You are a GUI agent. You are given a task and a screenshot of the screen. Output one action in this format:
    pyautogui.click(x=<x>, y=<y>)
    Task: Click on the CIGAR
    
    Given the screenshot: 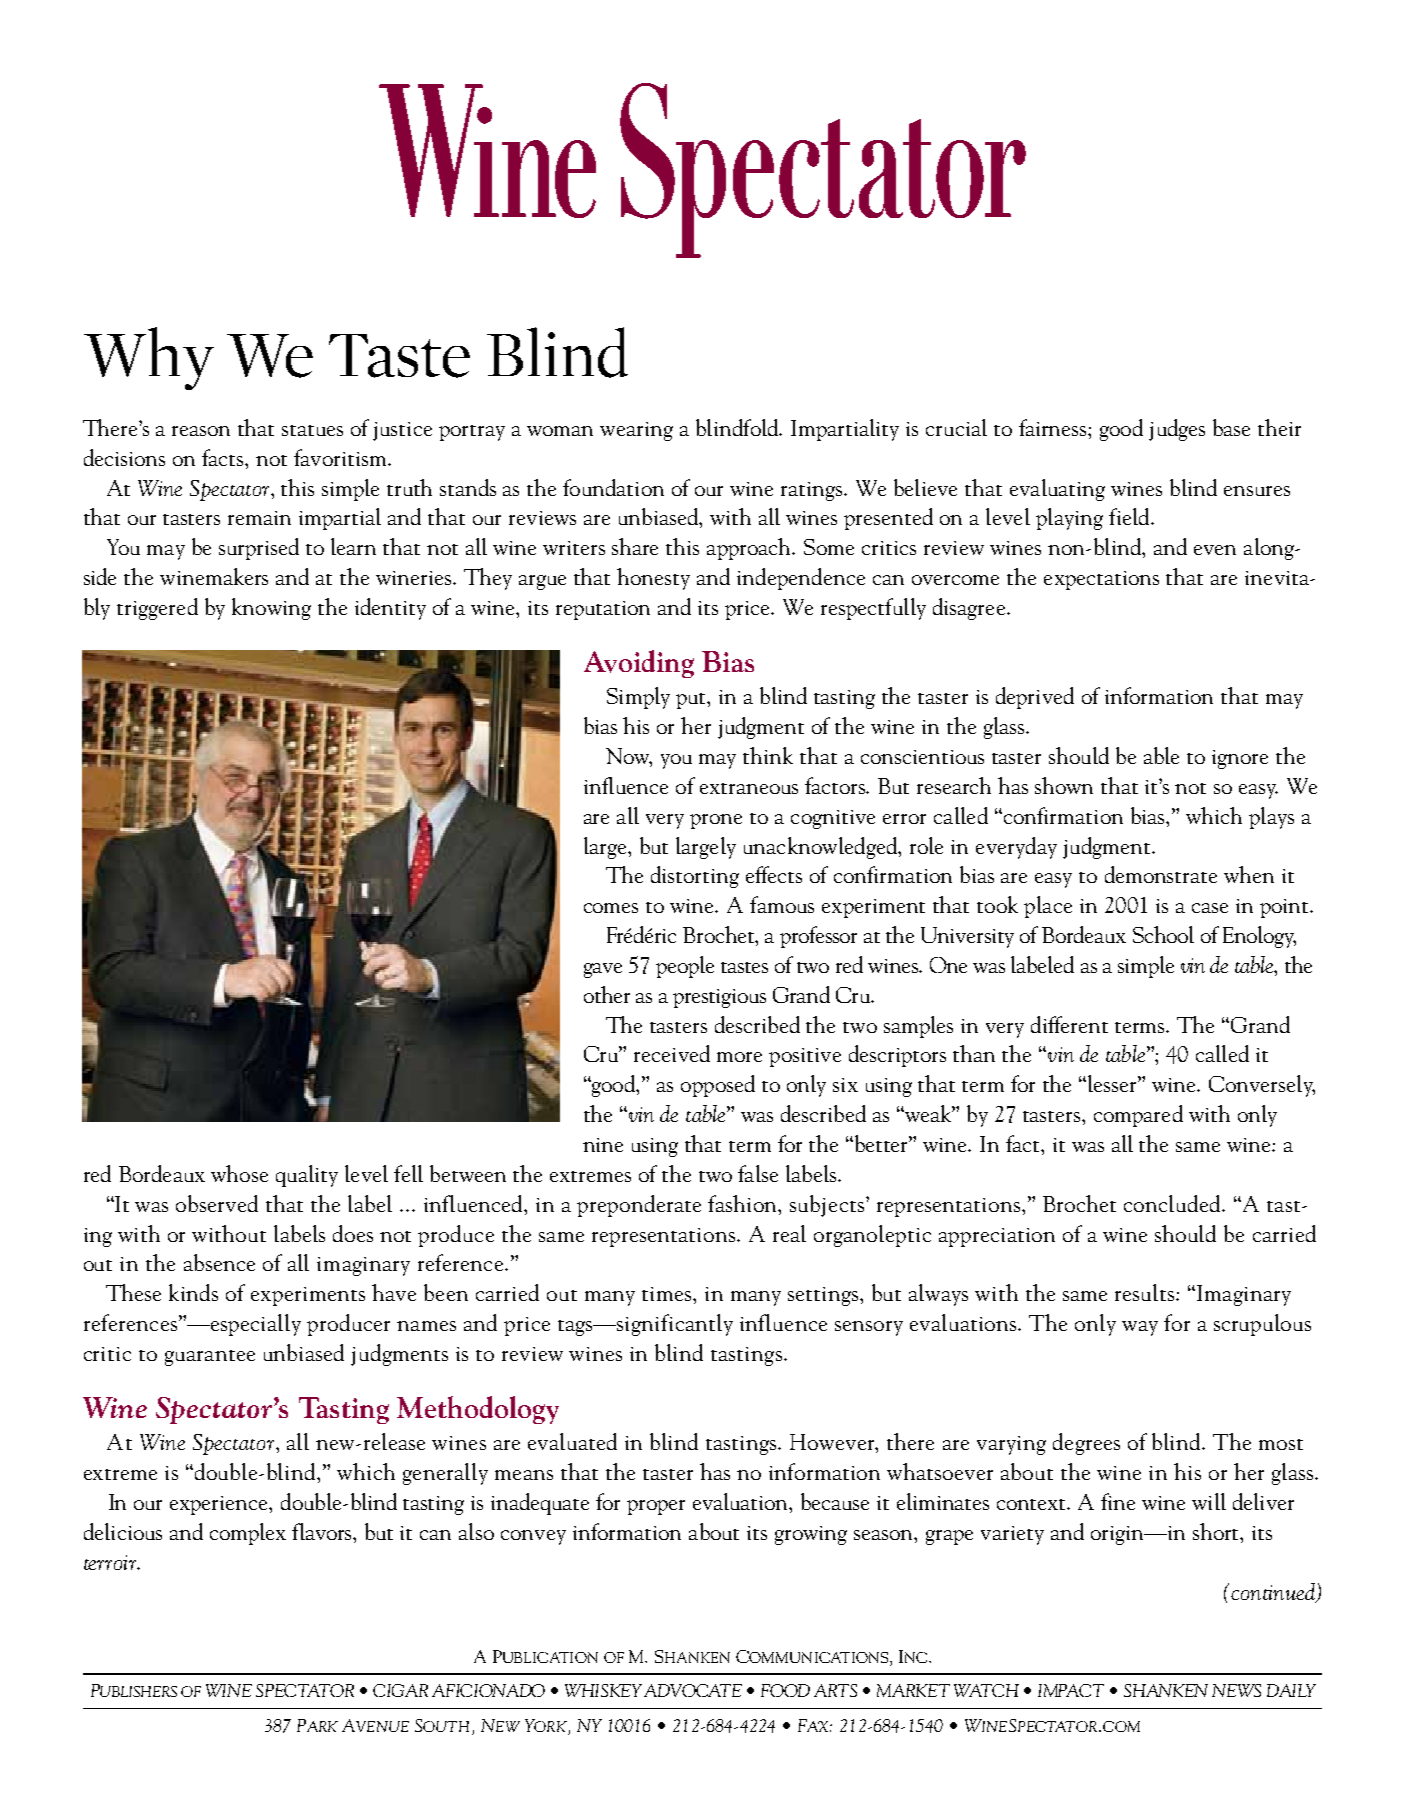 What is the action you would take?
    pyautogui.click(x=400, y=1690)
